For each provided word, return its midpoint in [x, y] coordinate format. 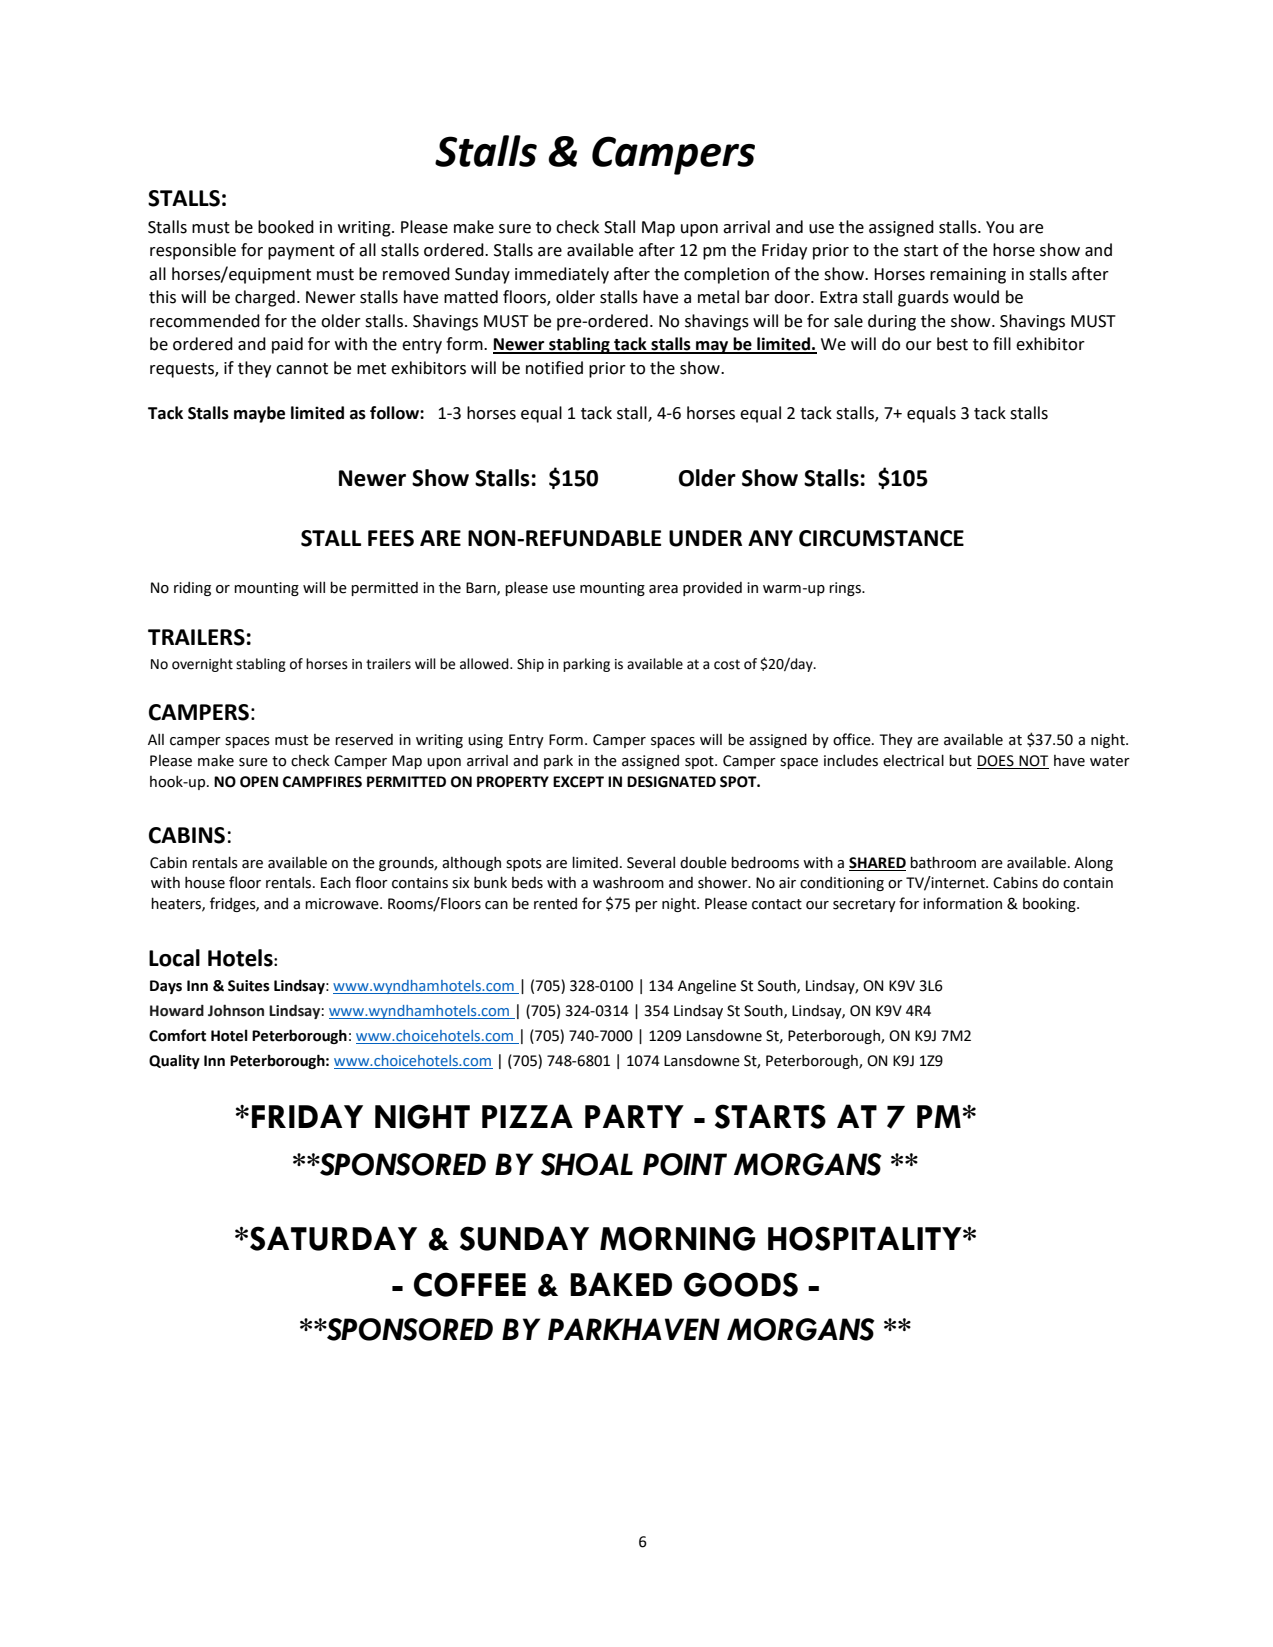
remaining [968, 276]
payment [301, 252]
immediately [562, 275]
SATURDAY [333, 1238]
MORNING [677, 1238]
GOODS [741, 1284]
